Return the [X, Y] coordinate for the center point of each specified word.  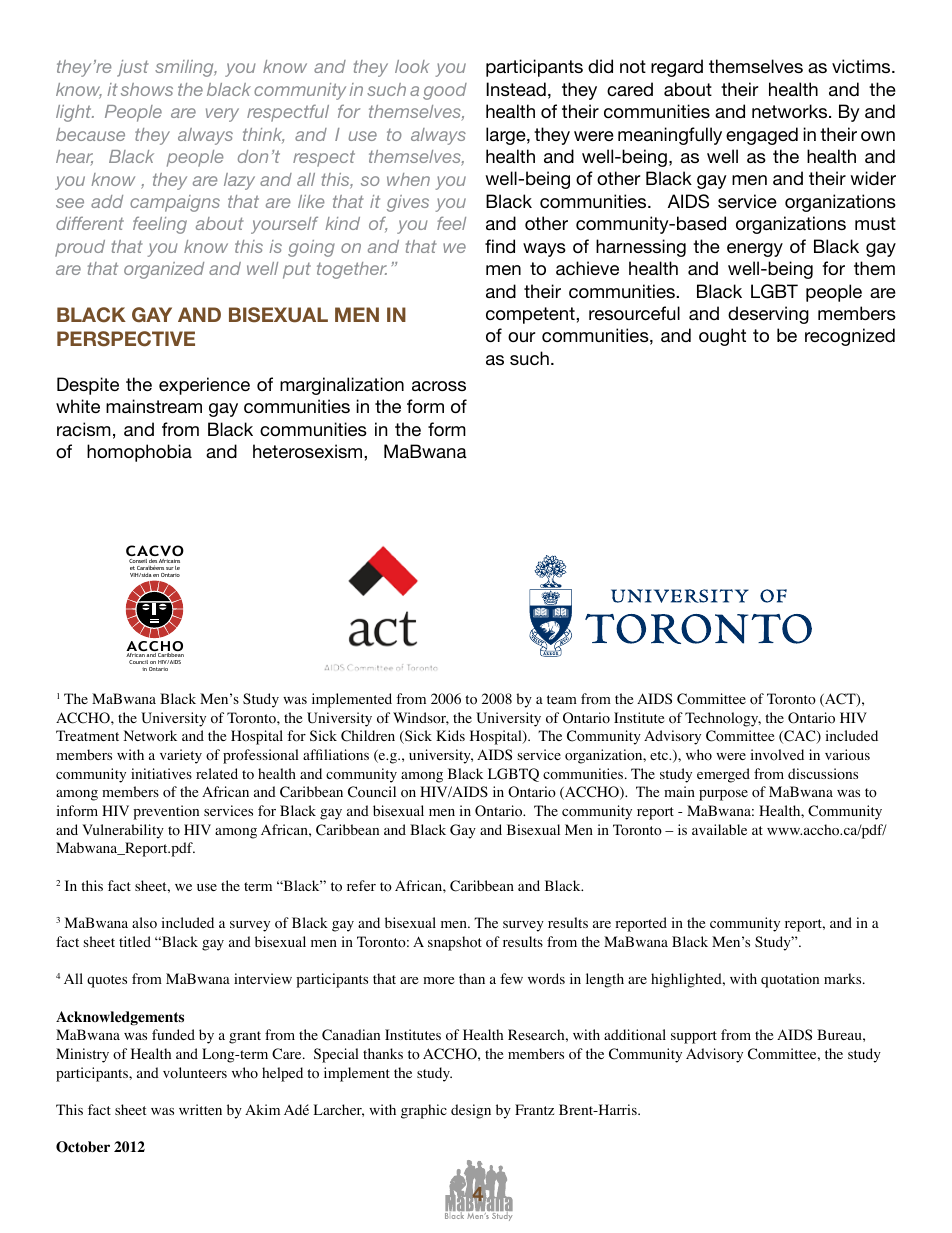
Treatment [87, 735]
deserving [768, 315]
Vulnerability [123, 831]
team [562, 699]
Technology [723, 719]
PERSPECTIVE [126, 339]
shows [147, 89]
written [200, 1109]
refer [361, 885]
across [439, 386]
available [719, 829]
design [471, 1111]
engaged [762, 136]
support [694, 1037]
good [445, 91]
